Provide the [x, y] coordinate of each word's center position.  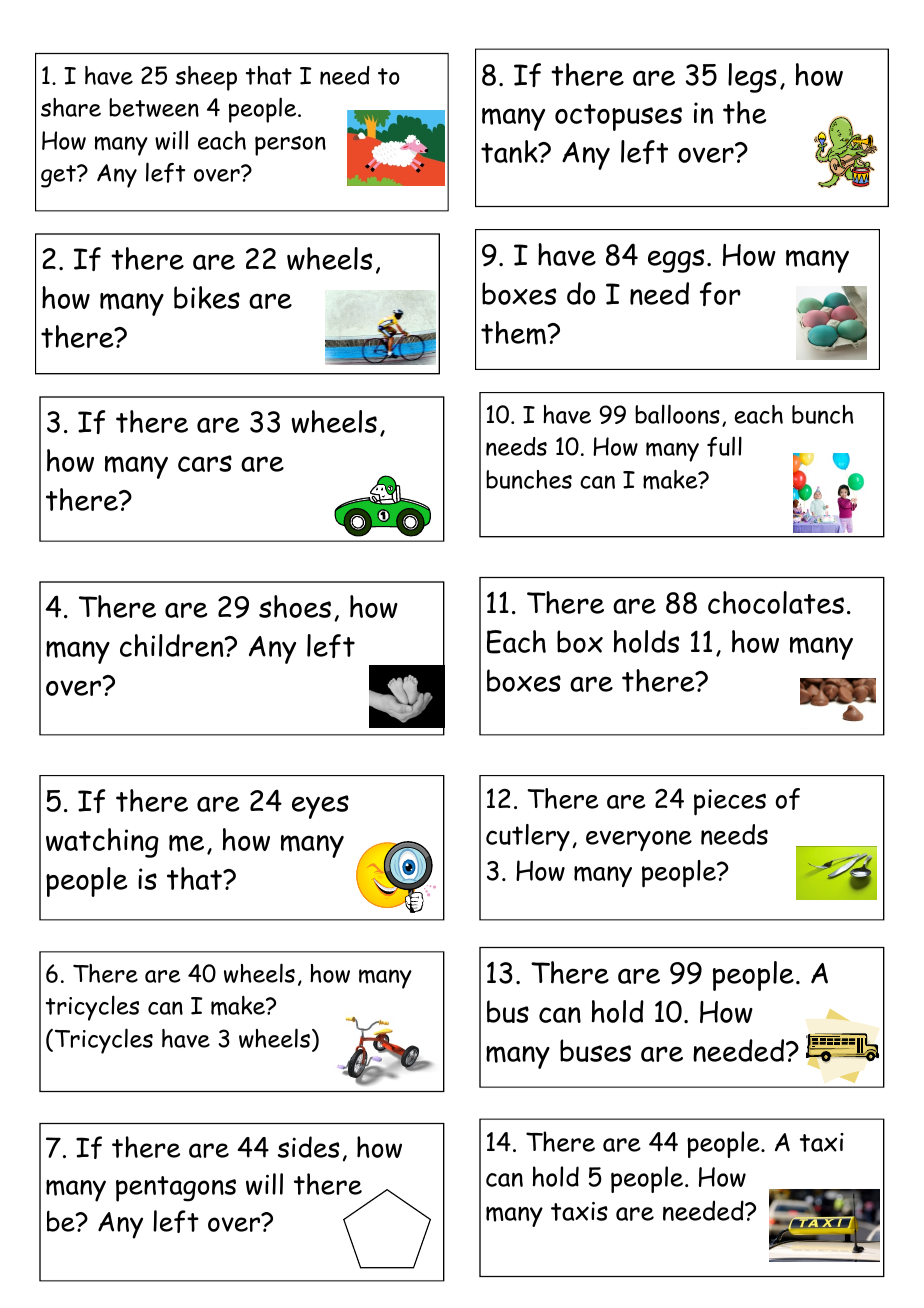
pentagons [176, 1189]
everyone [639, 840]
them [513, 333]
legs [752, 78]
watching [102, 843]
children [173, 645]
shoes [295, 606]
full [724, 446]
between [154, 107]
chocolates [776, 602]
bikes [207, 297]
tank [510, 151]
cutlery [528, 837]
